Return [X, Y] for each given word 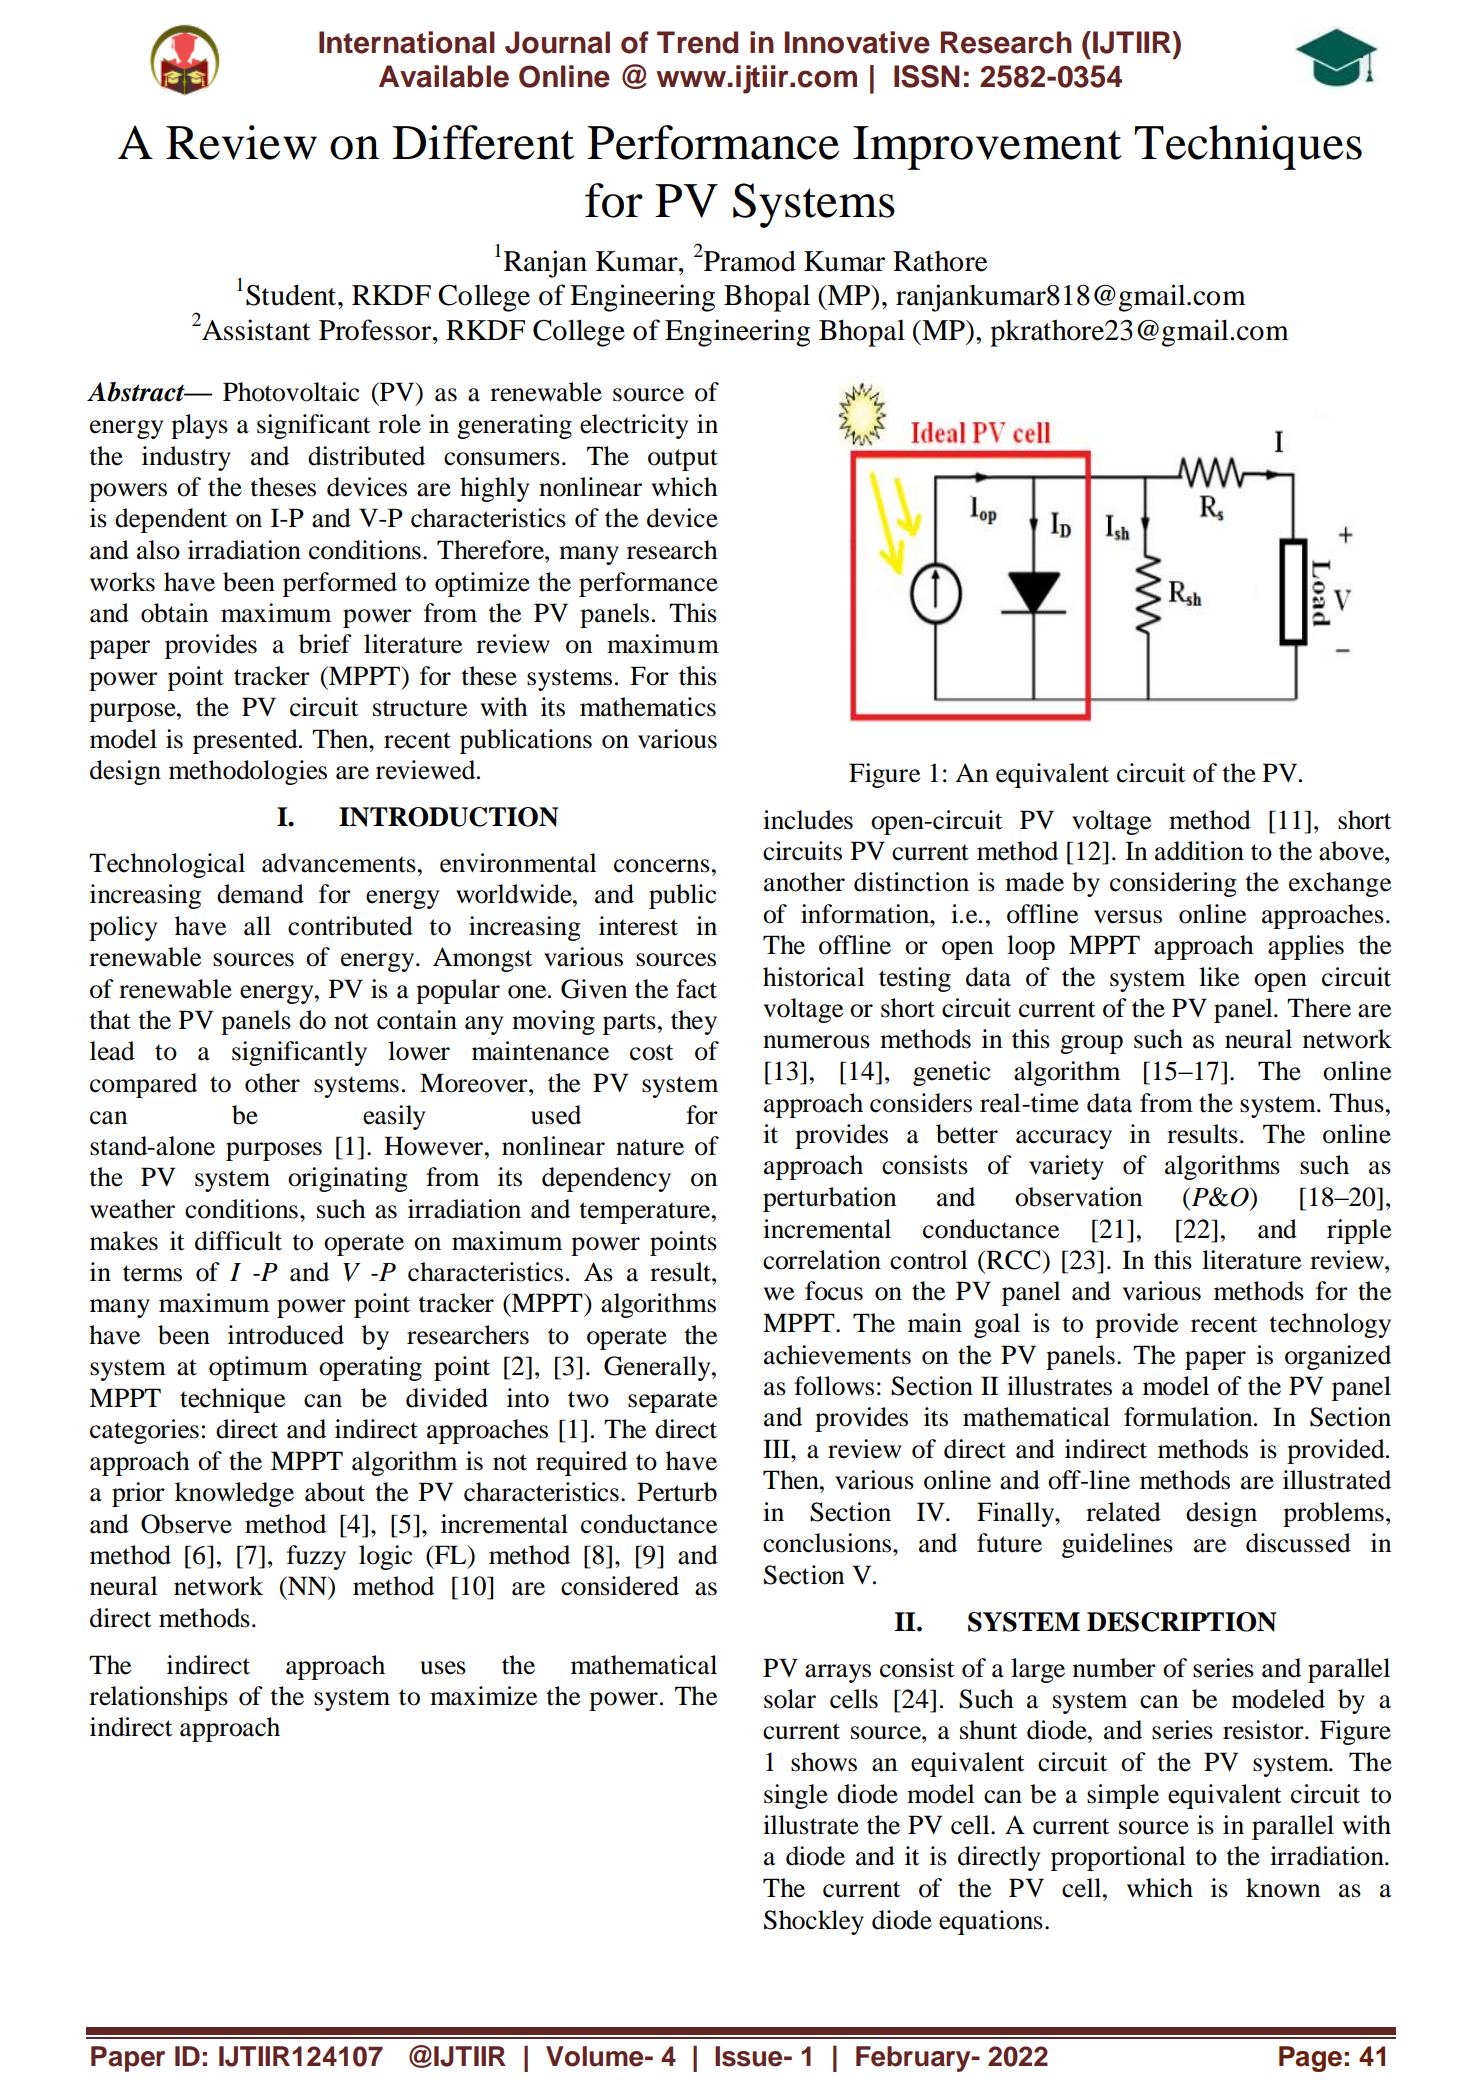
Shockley [814, 1922]
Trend [697, 42]
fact [696, 989]
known [1283, 1888]
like [1219, 977]
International [407, 42]
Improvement [987, 148]
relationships [158, 1698]
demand [260, 894]
